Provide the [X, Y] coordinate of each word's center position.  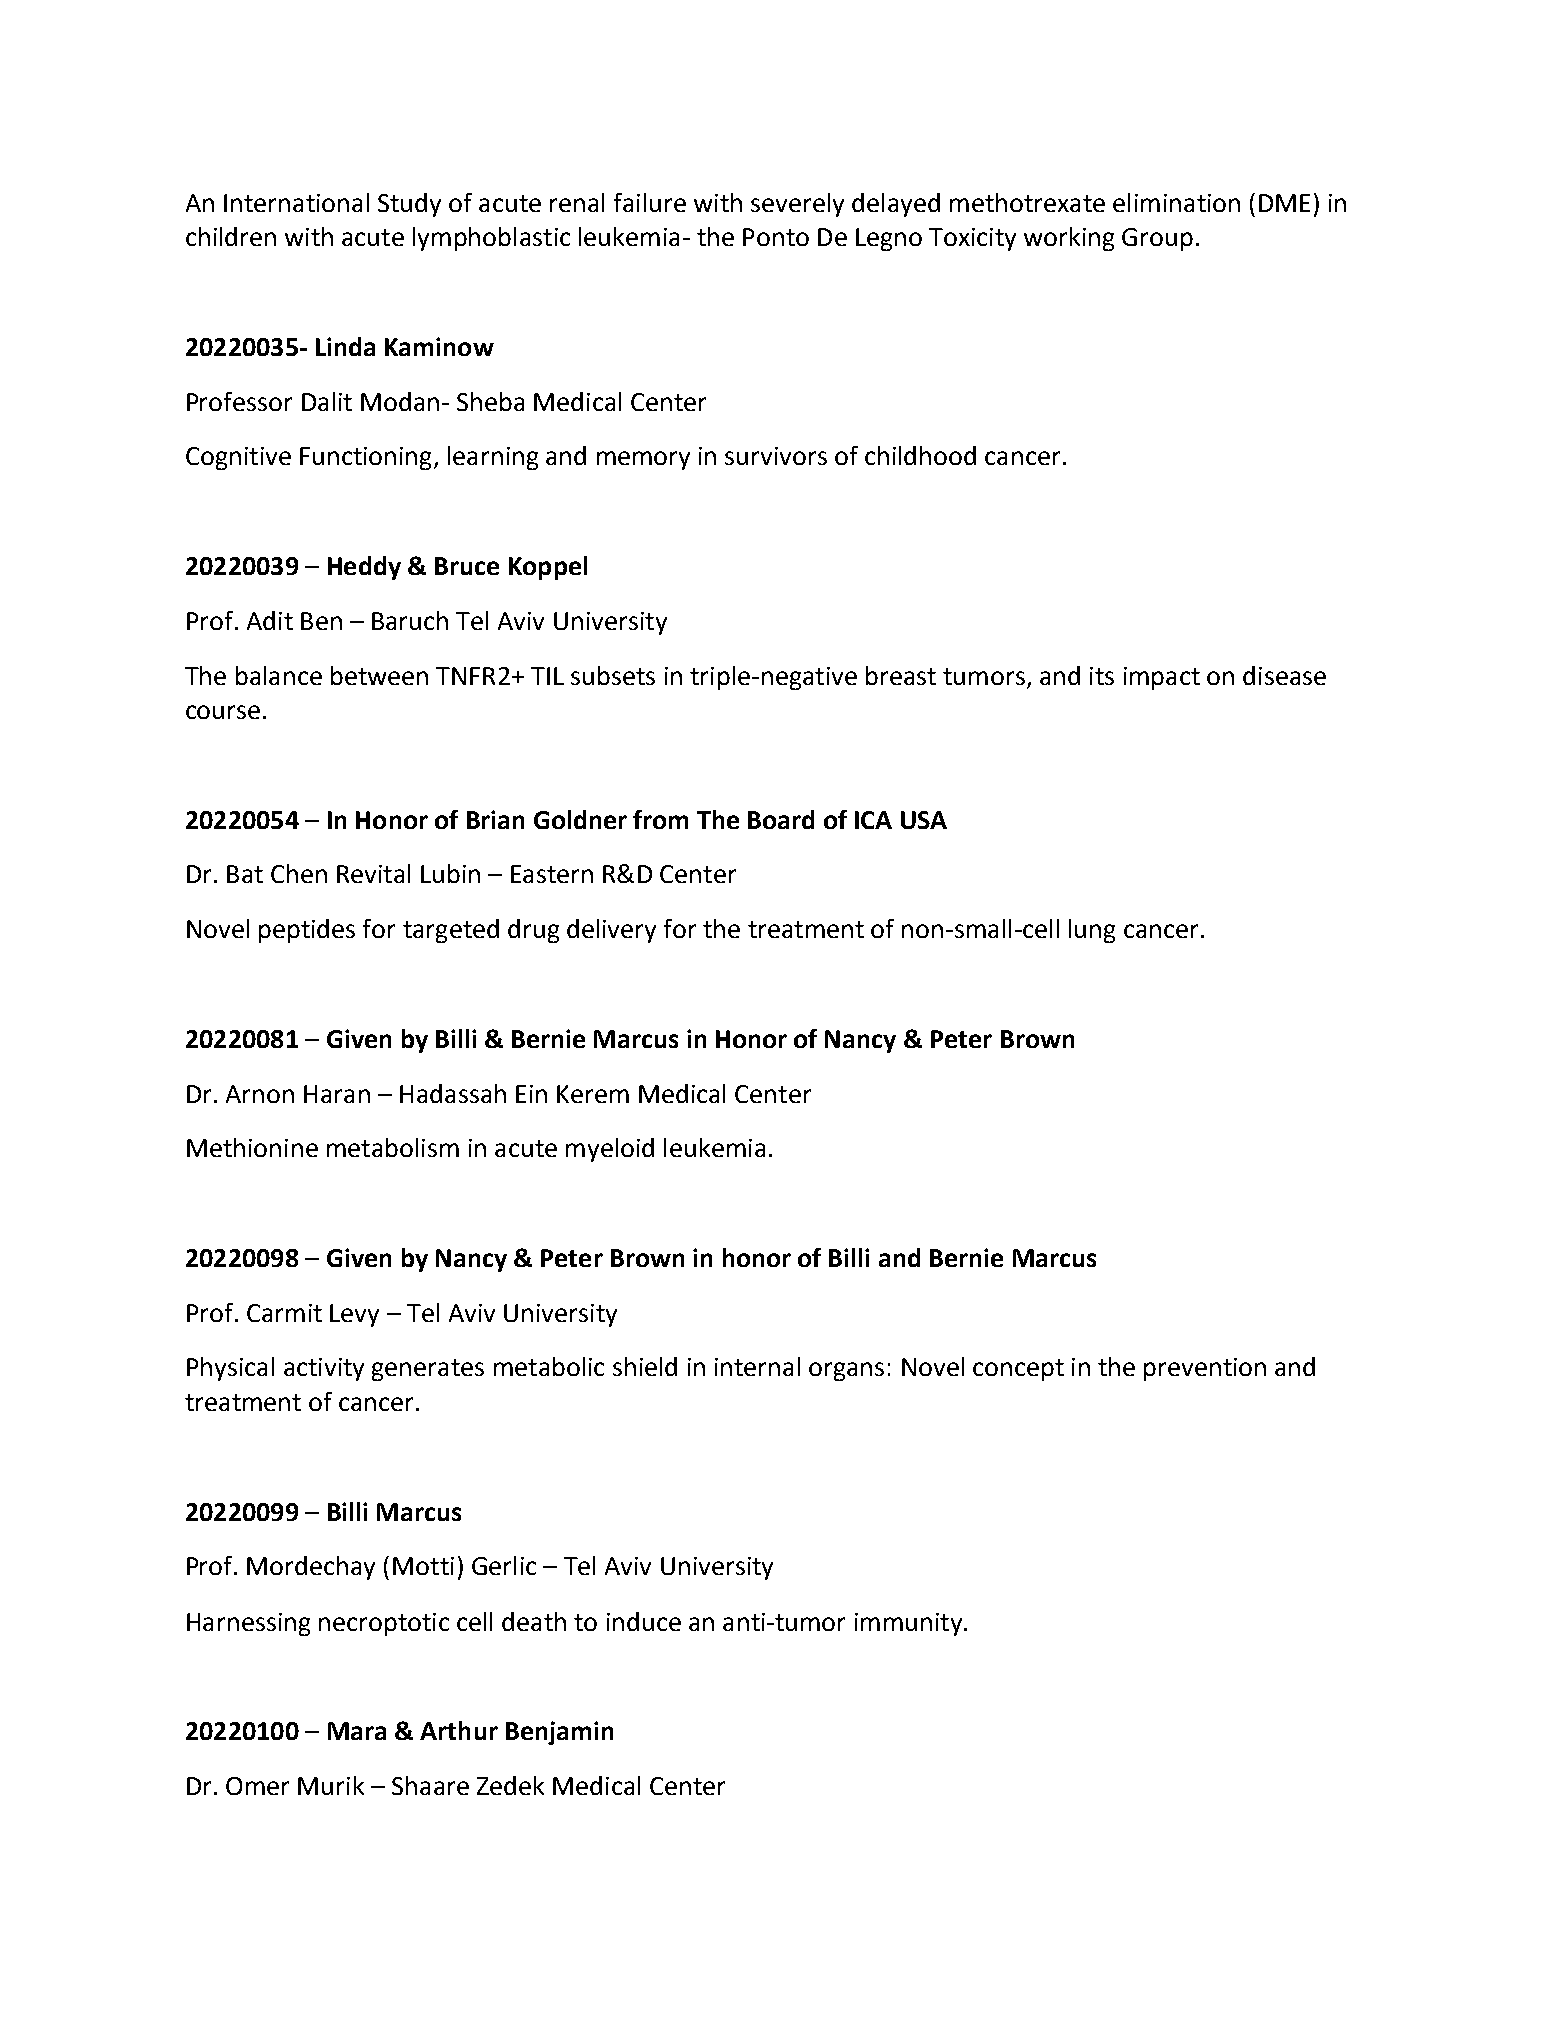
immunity [908, 1624]
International [296, 202]
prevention [1205, 1369]
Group [1157, 239]
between [379, 675]
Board [781, 819]
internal [757, 1366]
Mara [357, 1731]
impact [1162, 678]
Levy [354, 1315]
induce [644, 1621]
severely [797, 205]
